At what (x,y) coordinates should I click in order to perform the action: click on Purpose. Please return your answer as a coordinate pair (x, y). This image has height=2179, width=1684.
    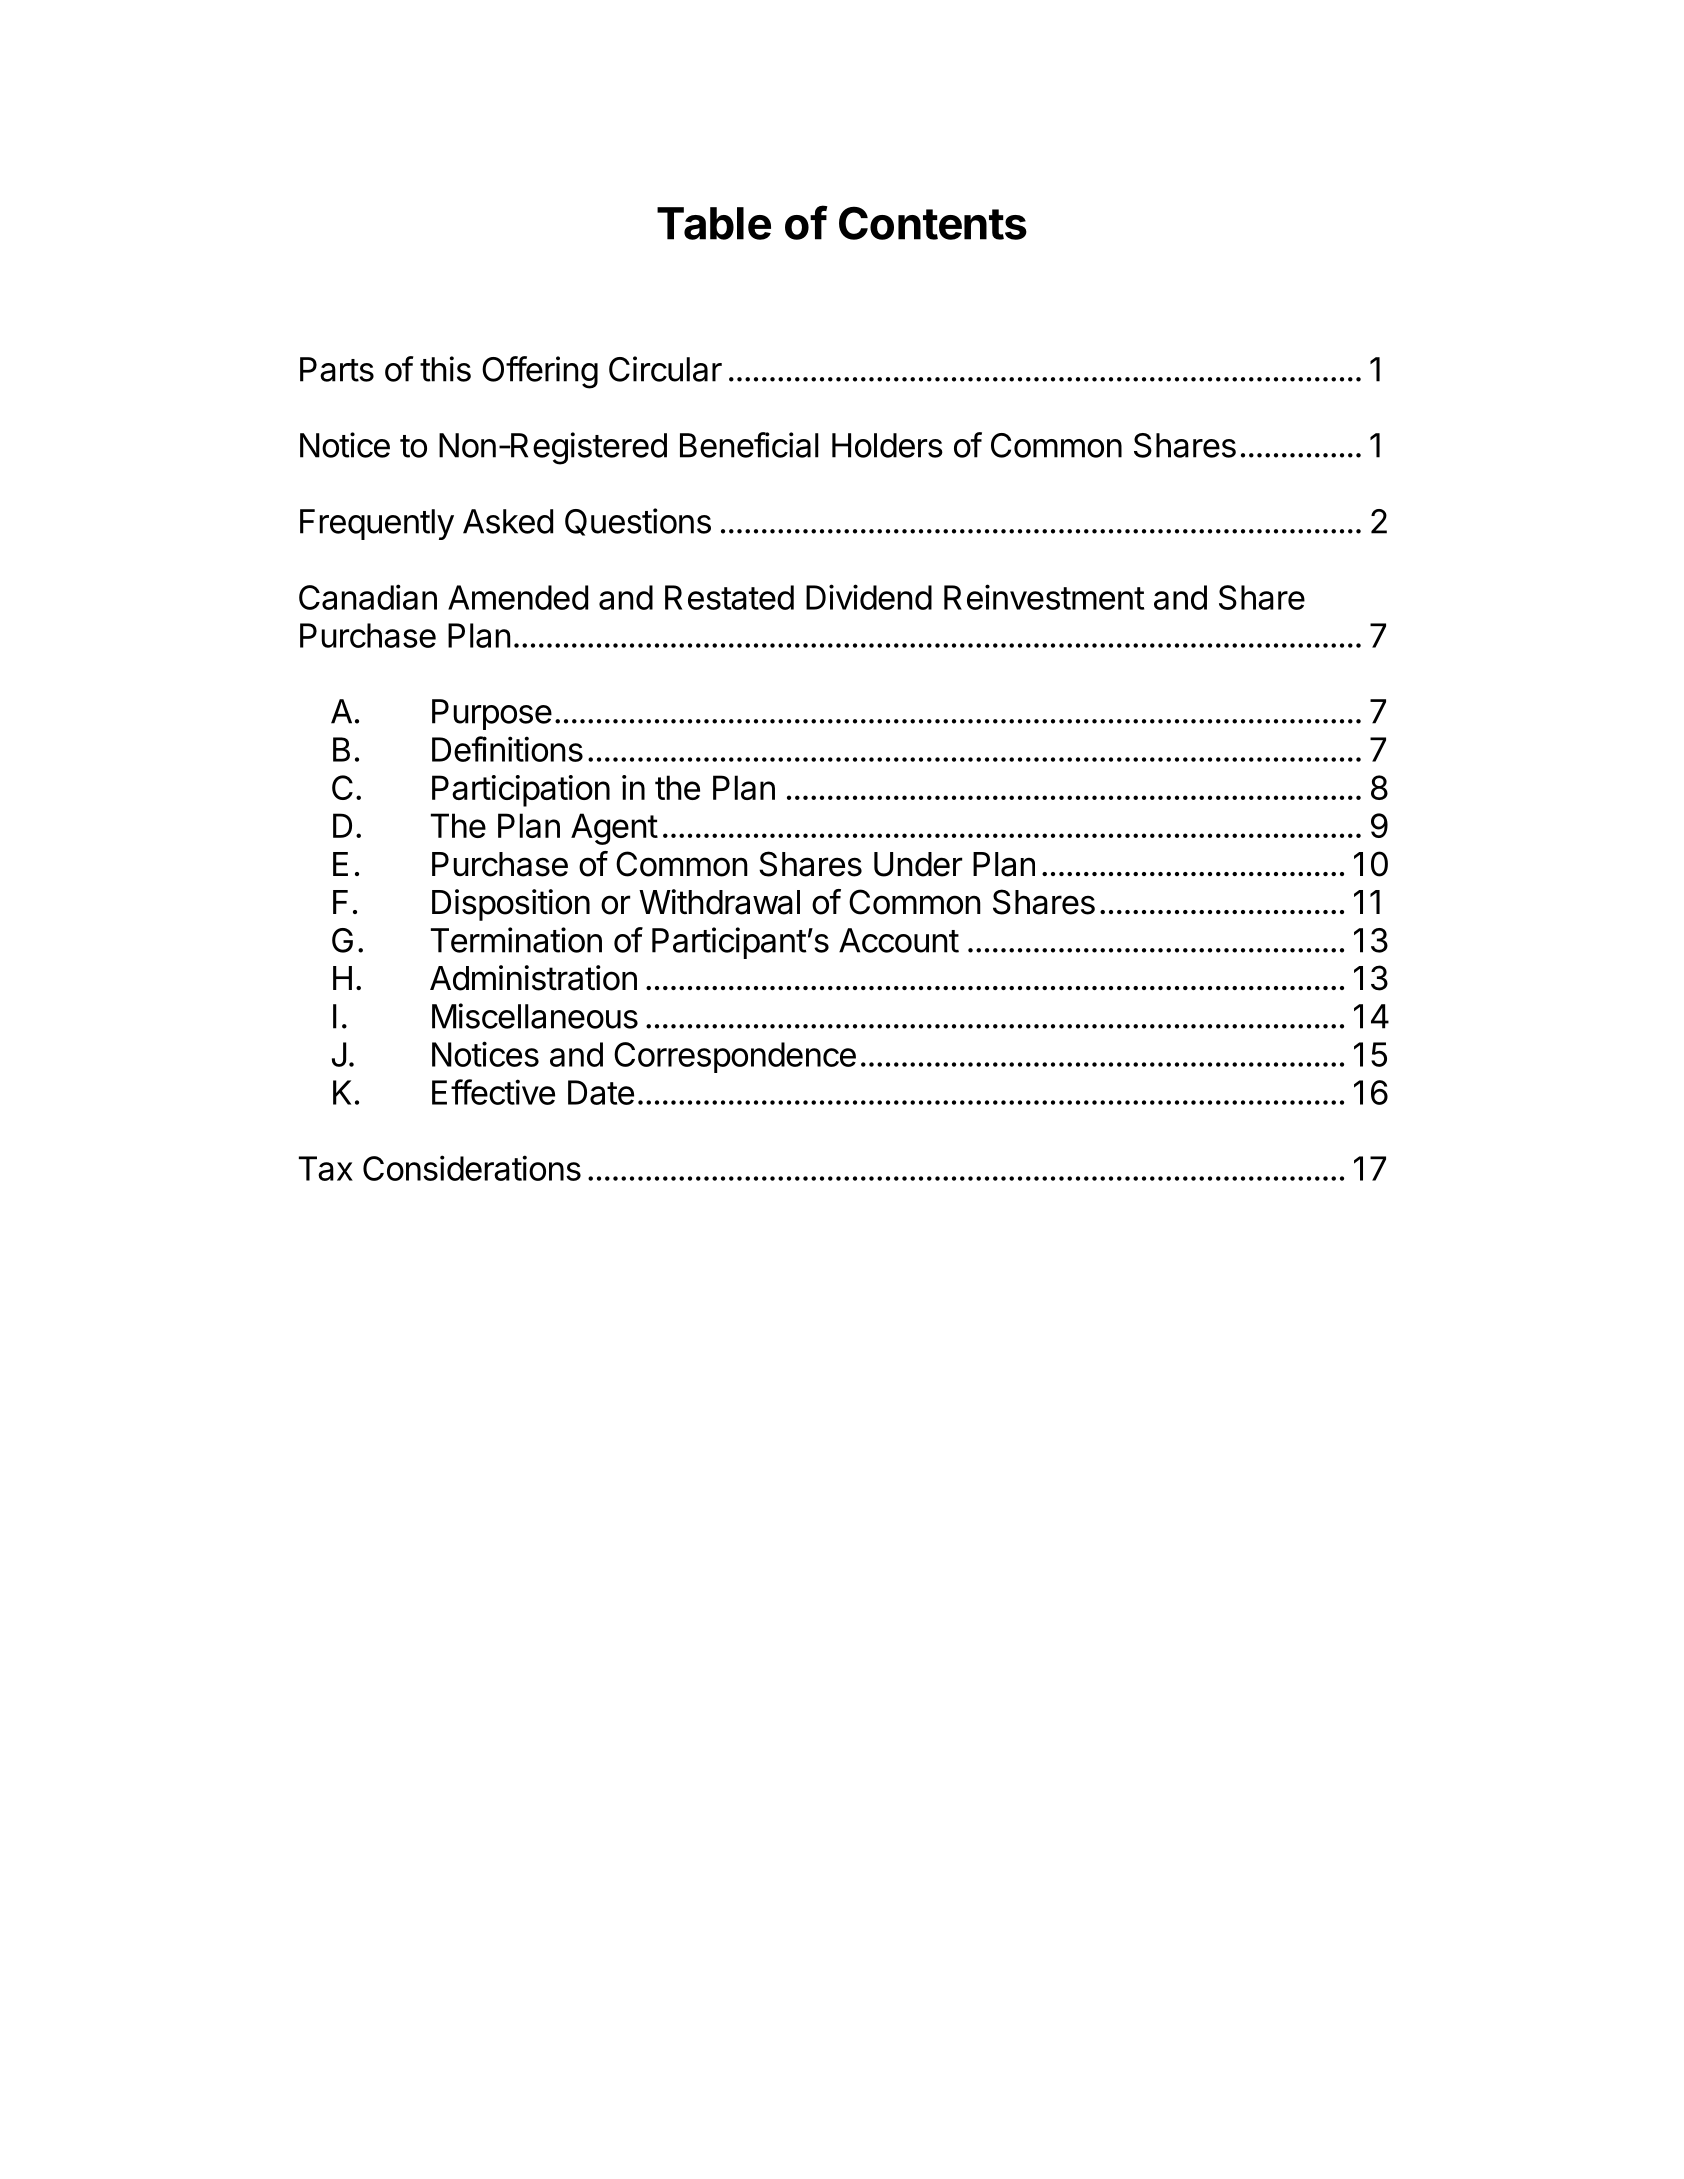
    Looking at the image, I should click on (492, 714).
